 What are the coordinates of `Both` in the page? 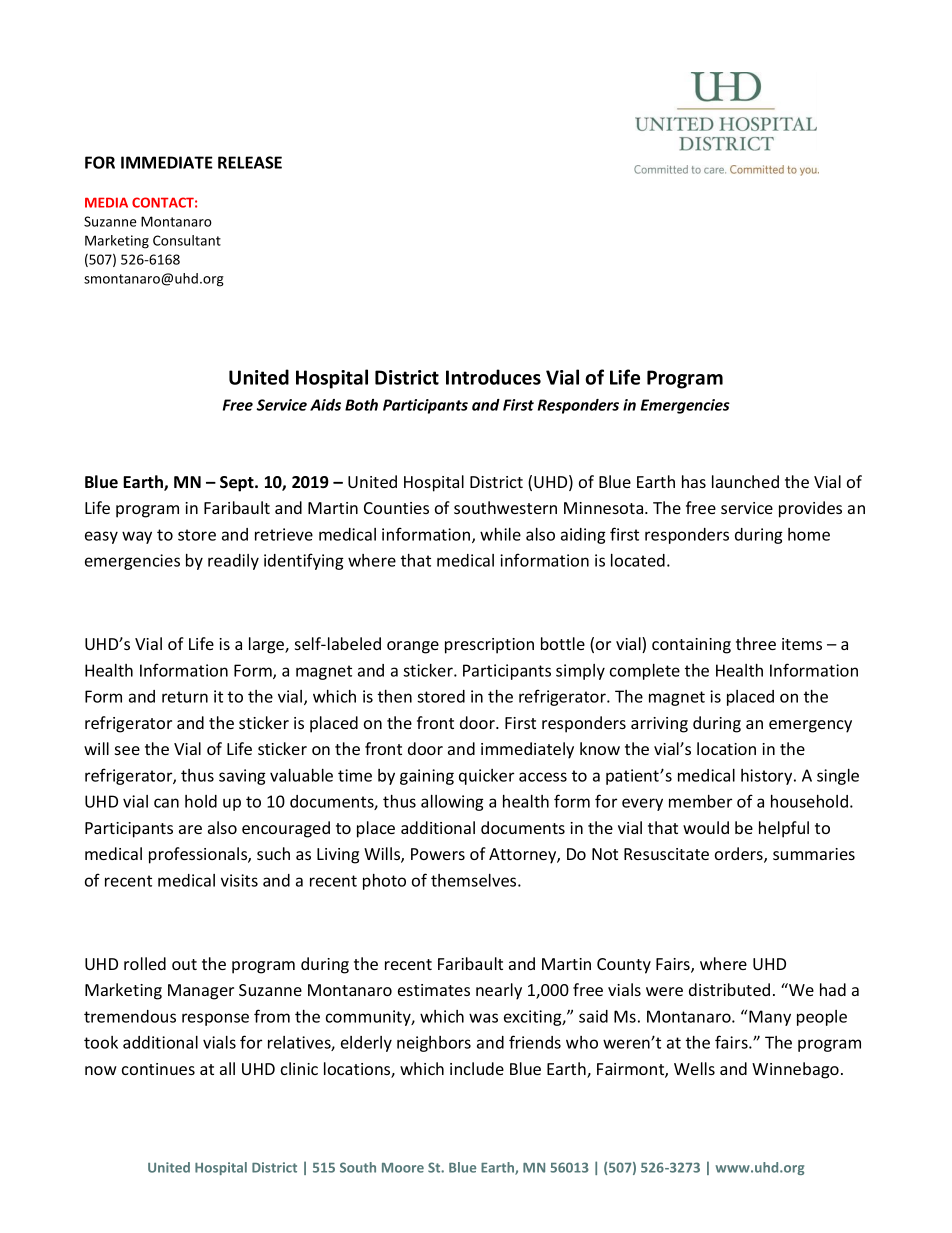 It's located at (361, 405).
